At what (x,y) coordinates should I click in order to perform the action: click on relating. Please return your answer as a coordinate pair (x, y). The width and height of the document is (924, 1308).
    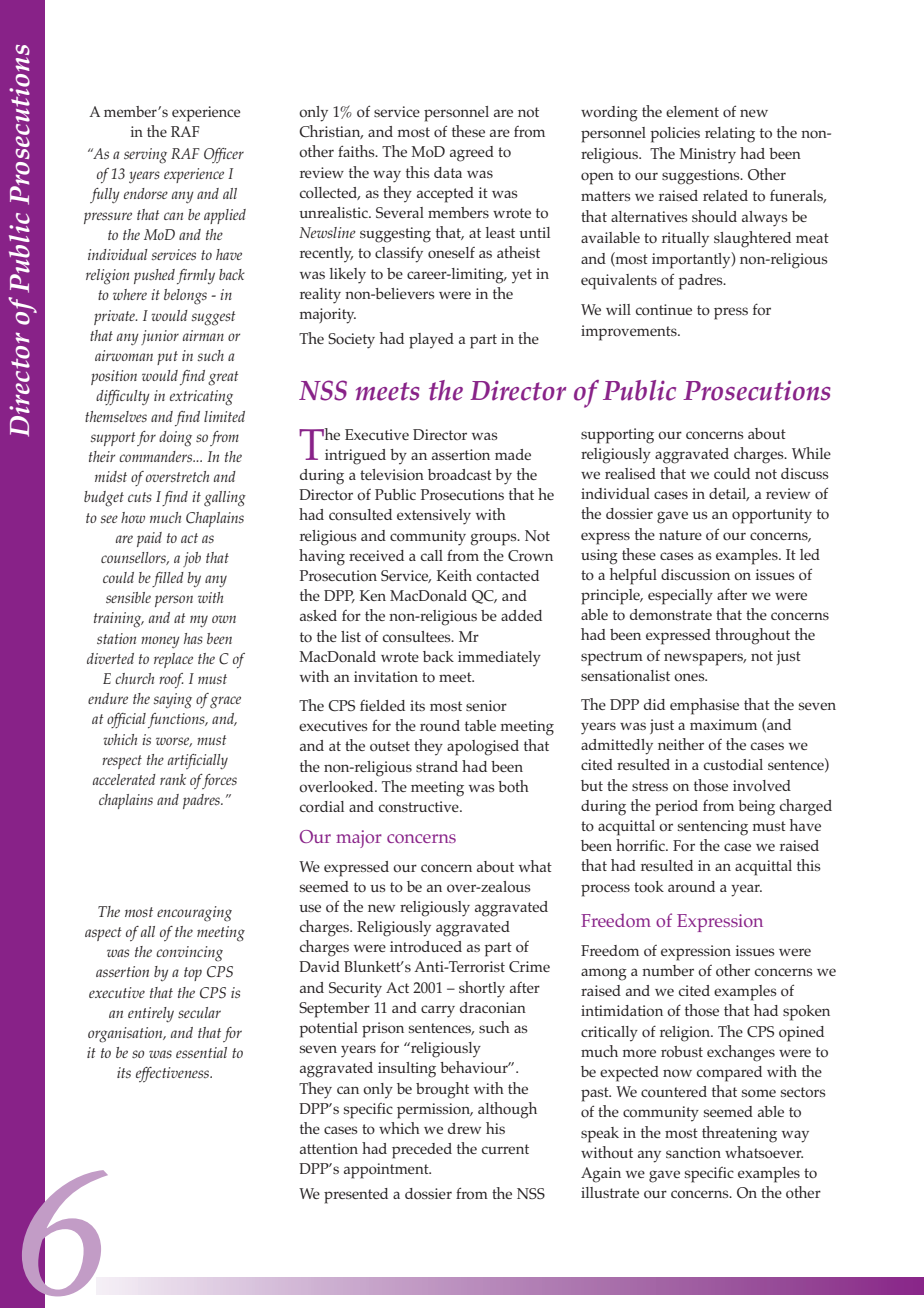
    Looking at the image, I should click on (730, 135).
